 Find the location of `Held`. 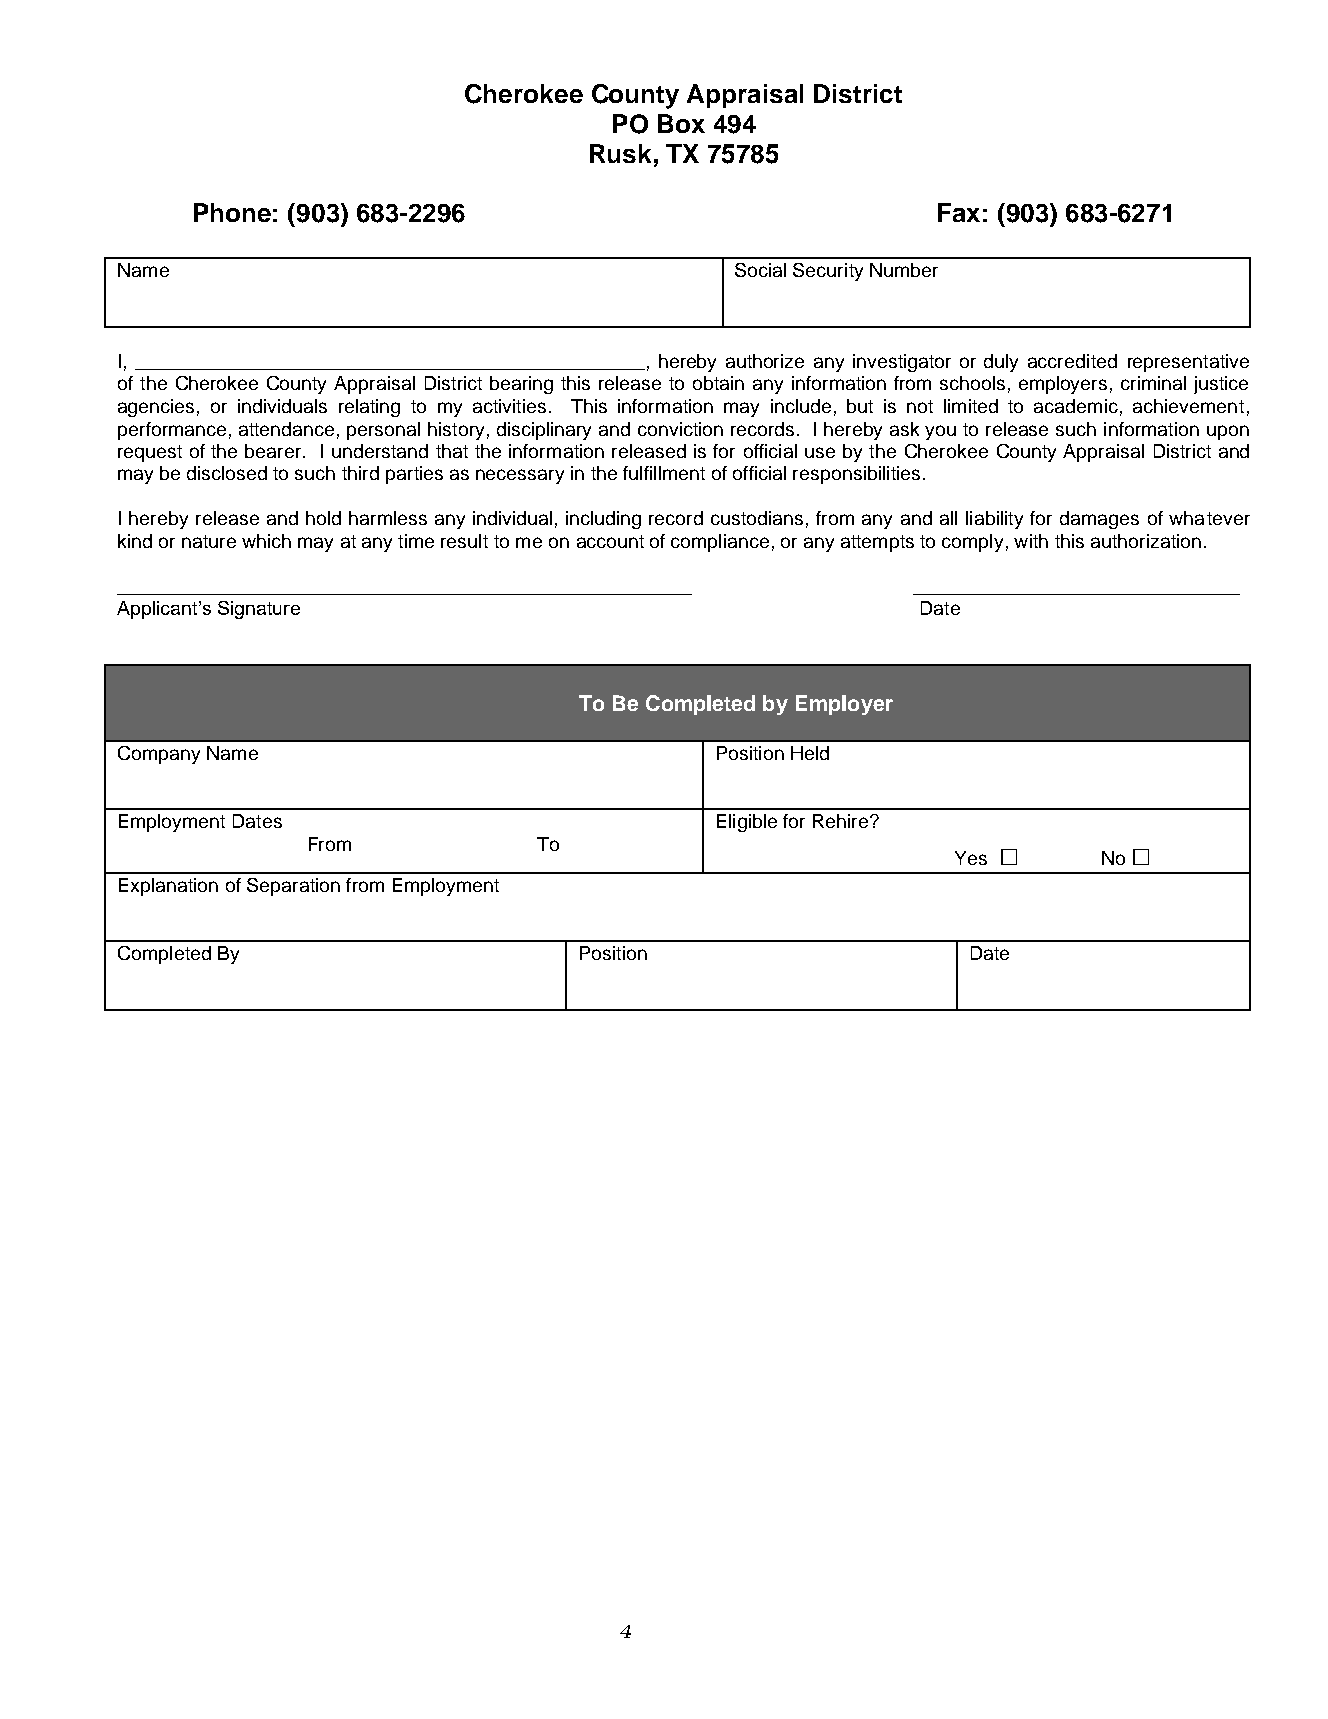

Held is located at coordinates (810, 753).
